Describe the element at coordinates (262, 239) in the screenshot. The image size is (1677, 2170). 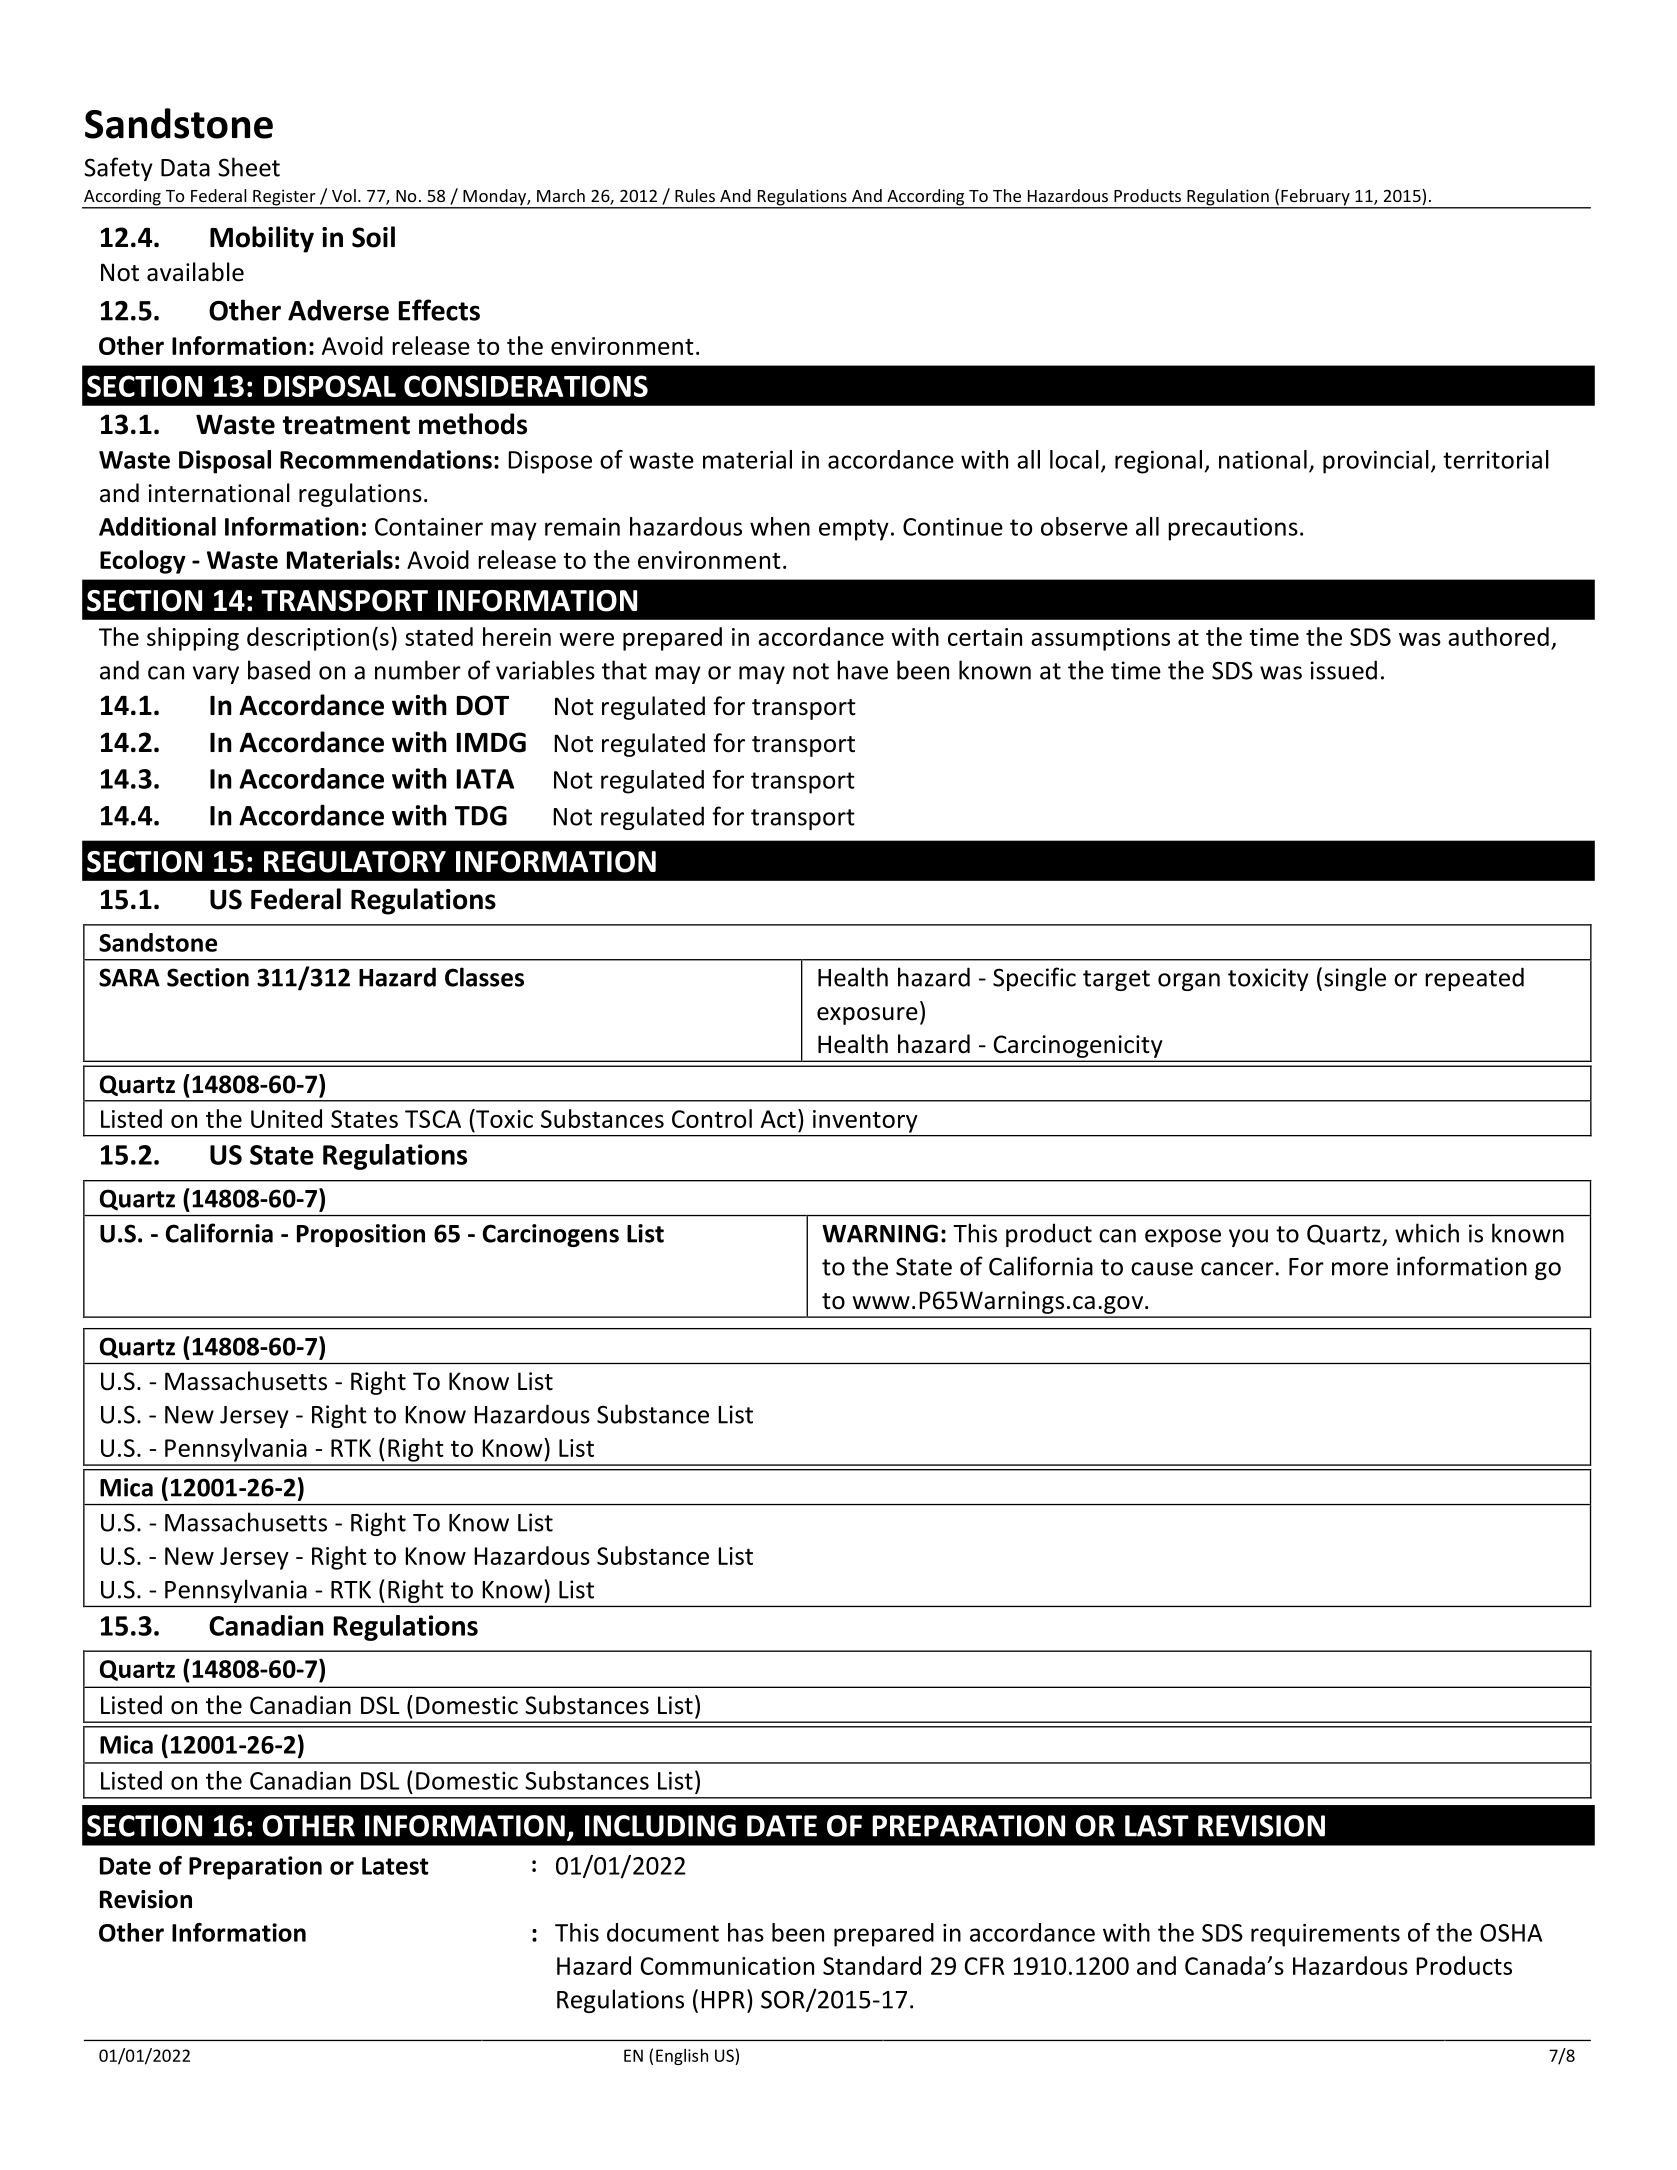
I see `Mobility` at that location.
